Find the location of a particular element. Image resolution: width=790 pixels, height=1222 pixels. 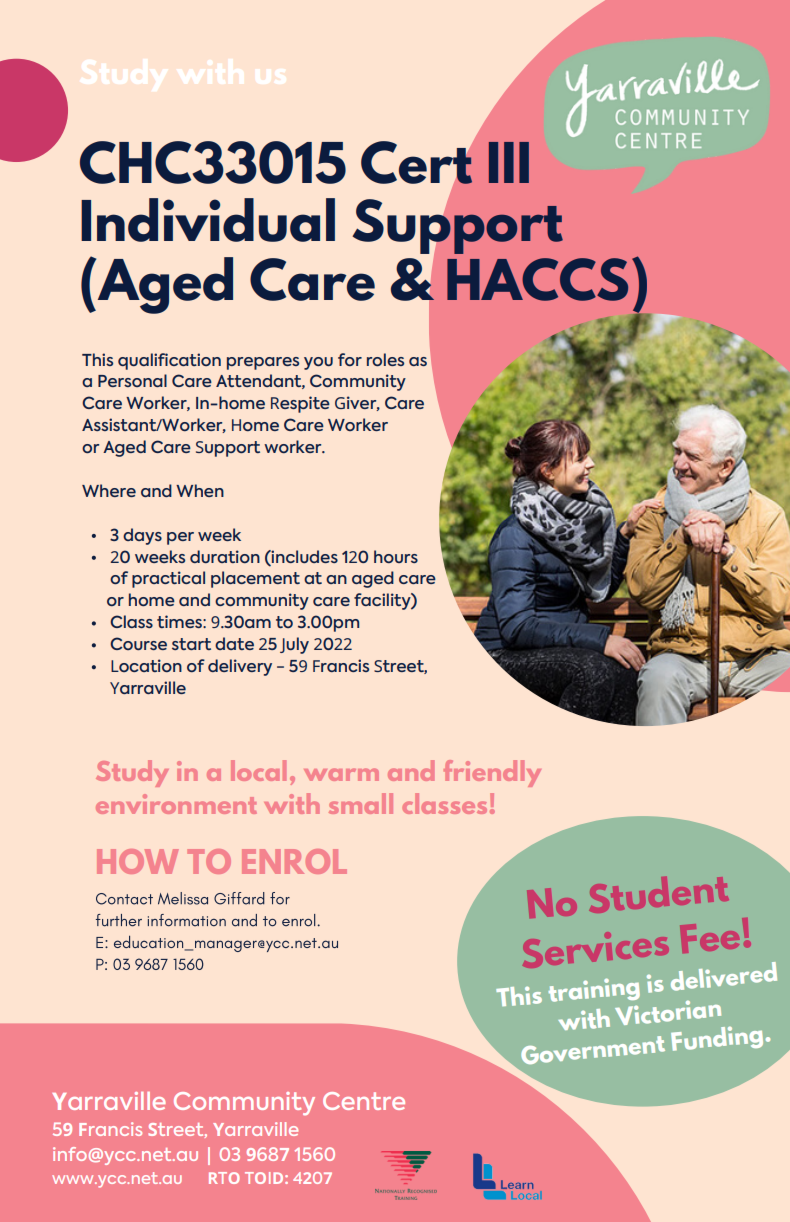

July is located at coordinates (294, 645).
